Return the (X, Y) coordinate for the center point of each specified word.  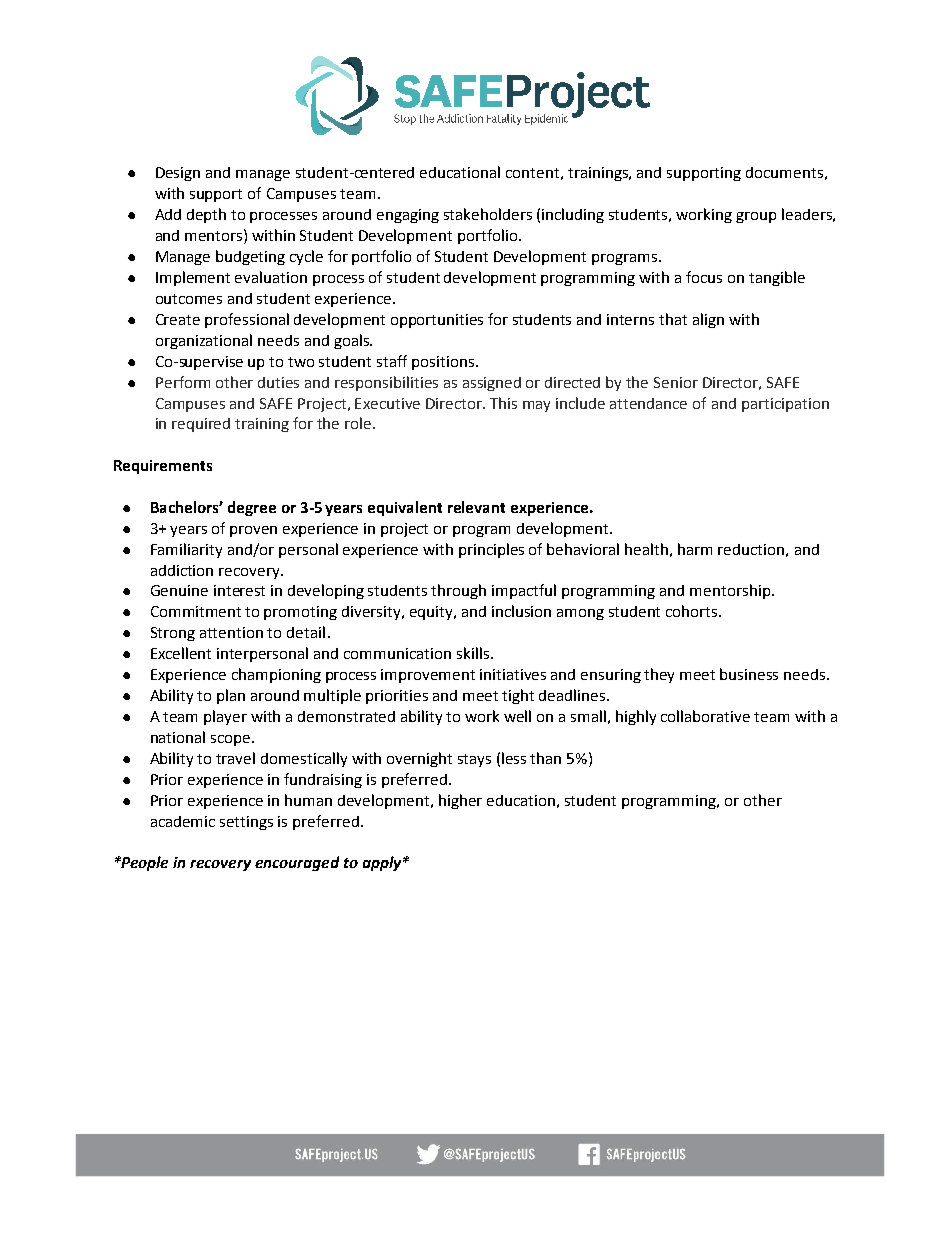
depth (206, 215)
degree (252, 508)
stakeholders (488, 214)
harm (695, 549)
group (756, 217)
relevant (476, 507)
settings (246, 823)
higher (460, 801)
